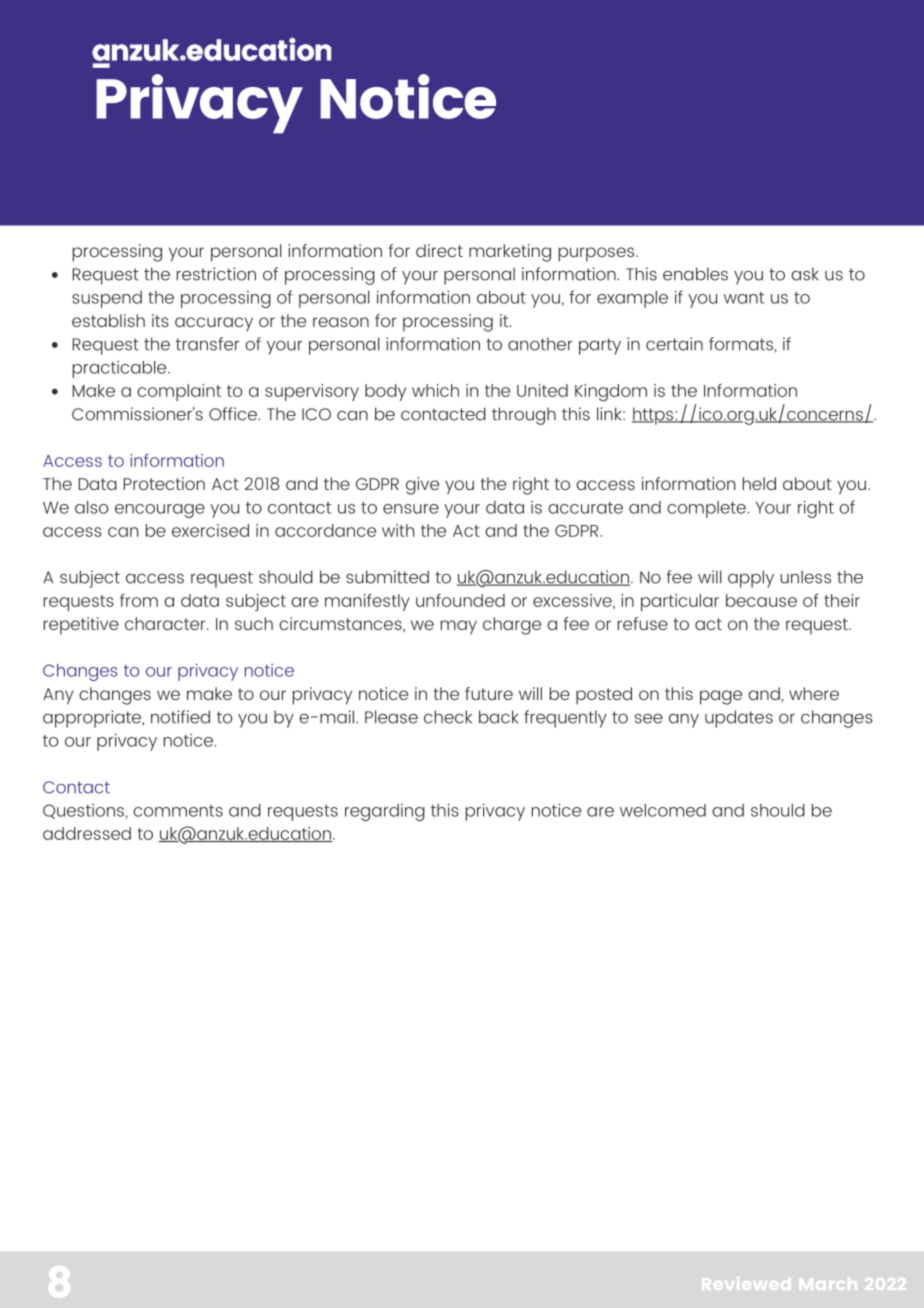  Describe the element at coordinates (178, 811) in the page. I see `comments` at that location.
